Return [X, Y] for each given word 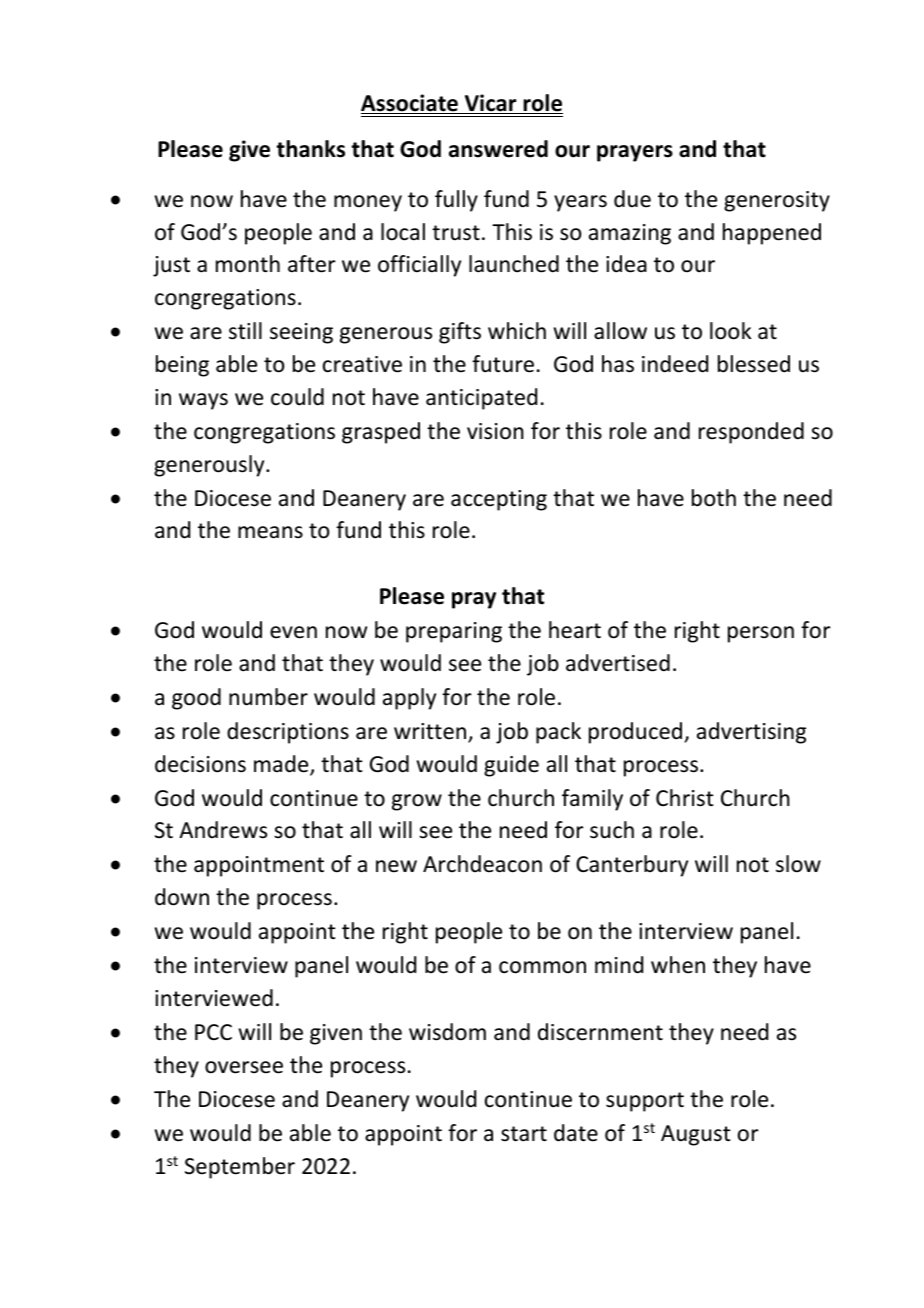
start [524, 1134]
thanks [310, 149]
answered [498, 149]
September [240, 1168]
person [761, 634]
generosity [777, 201]
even [293, 632]
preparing [454, 632]
